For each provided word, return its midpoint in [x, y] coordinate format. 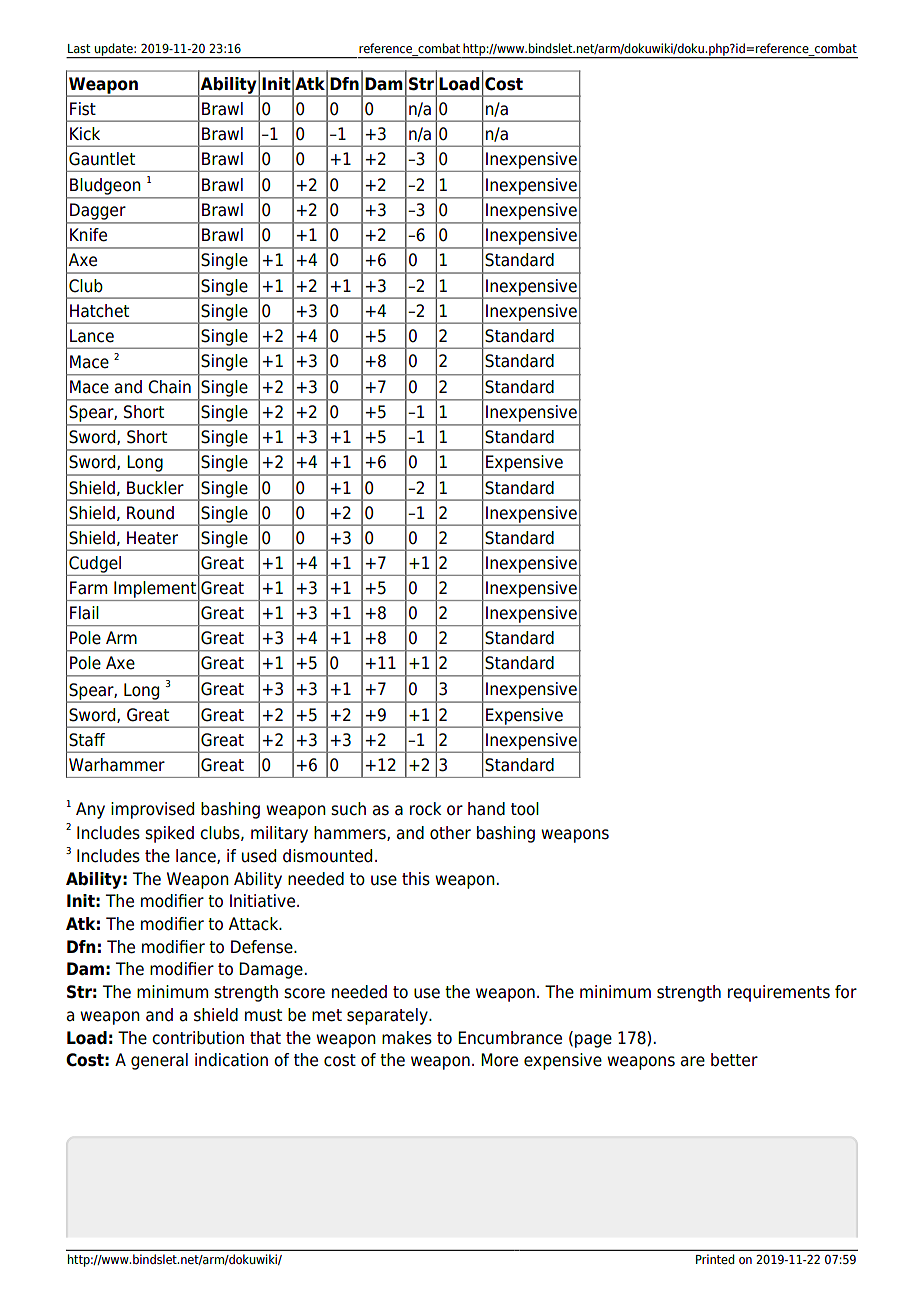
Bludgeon [105, 186]
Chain [169, 387]
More [499, 1060]
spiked [169, 834]
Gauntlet [102, 159]
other [450, 833]
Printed [715, 1259]
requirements [779, 993]
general [159, 1061]
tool [525, 809]
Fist [83, 109]
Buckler [155, 488]
